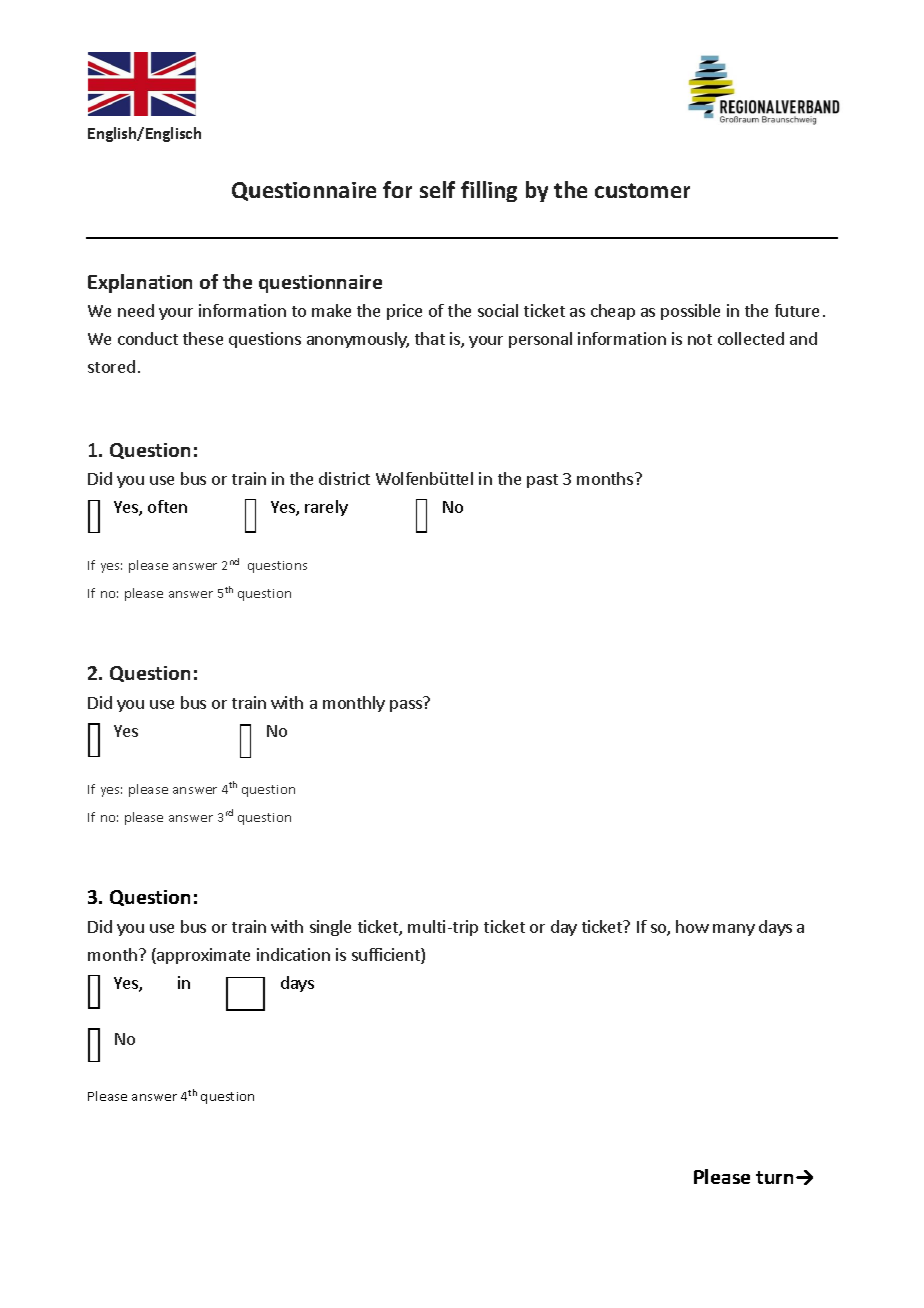 The image size is (924, 1308). Describe the element at coordinates (437, 189) in the image. I see `self` at that location.
